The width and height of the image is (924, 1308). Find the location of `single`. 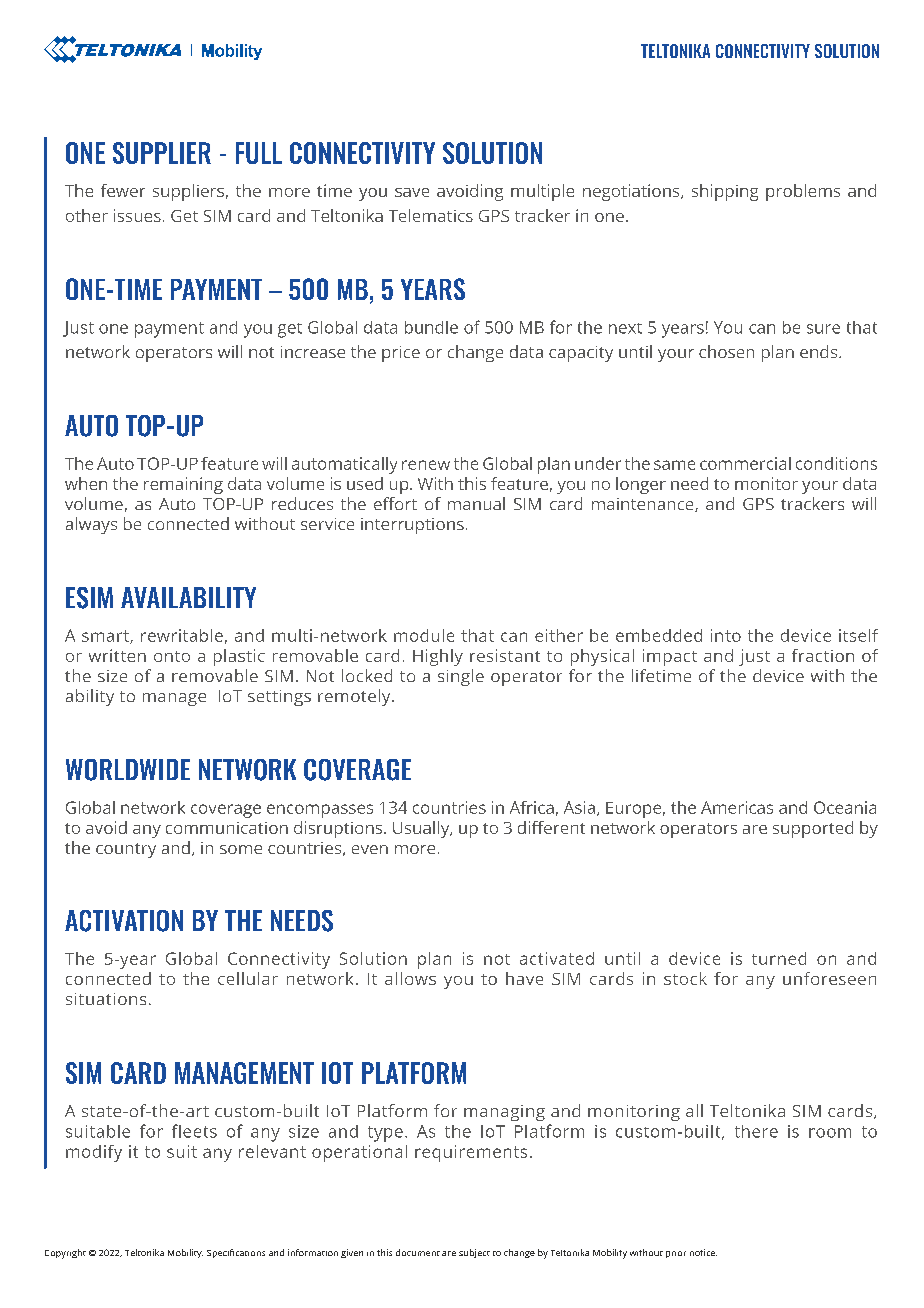

single is located at coordinates (461, 677).
